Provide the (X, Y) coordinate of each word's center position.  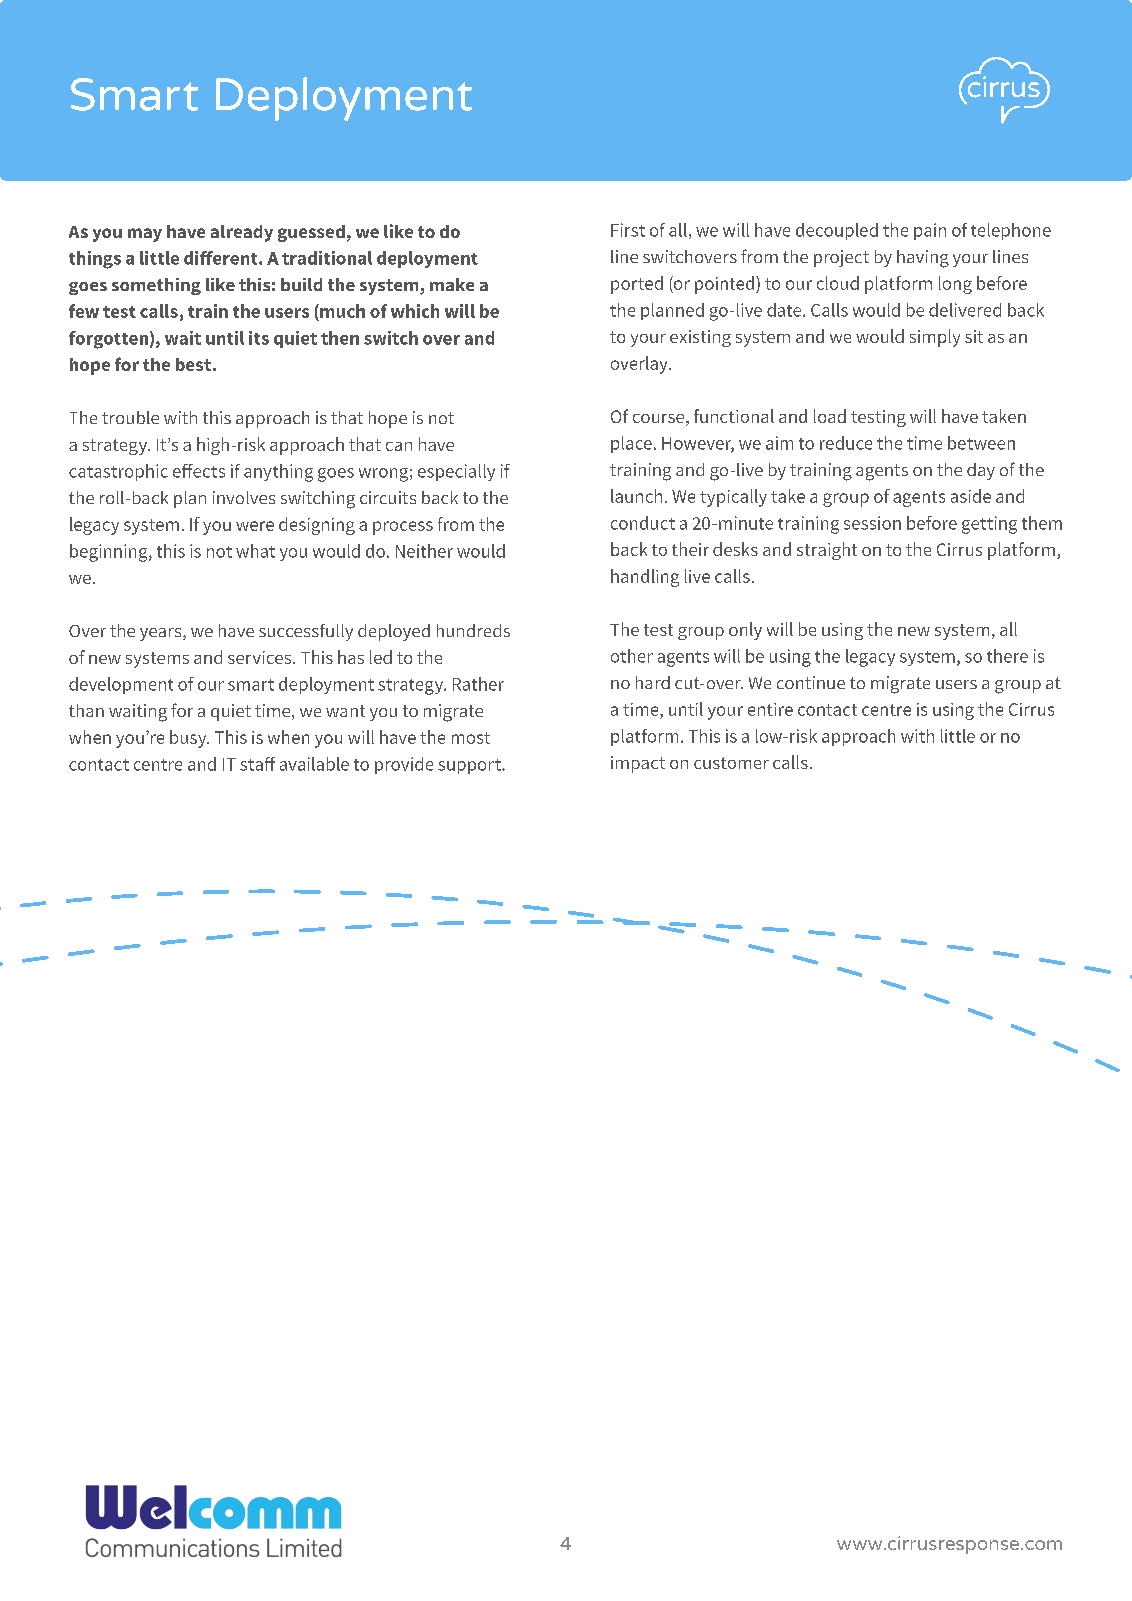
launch (636, 496)
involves (244, 497)
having (923, 259)
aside (971, 496)
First (628, 230)
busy (189, 739)
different (222, 258)
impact (638, 764)
